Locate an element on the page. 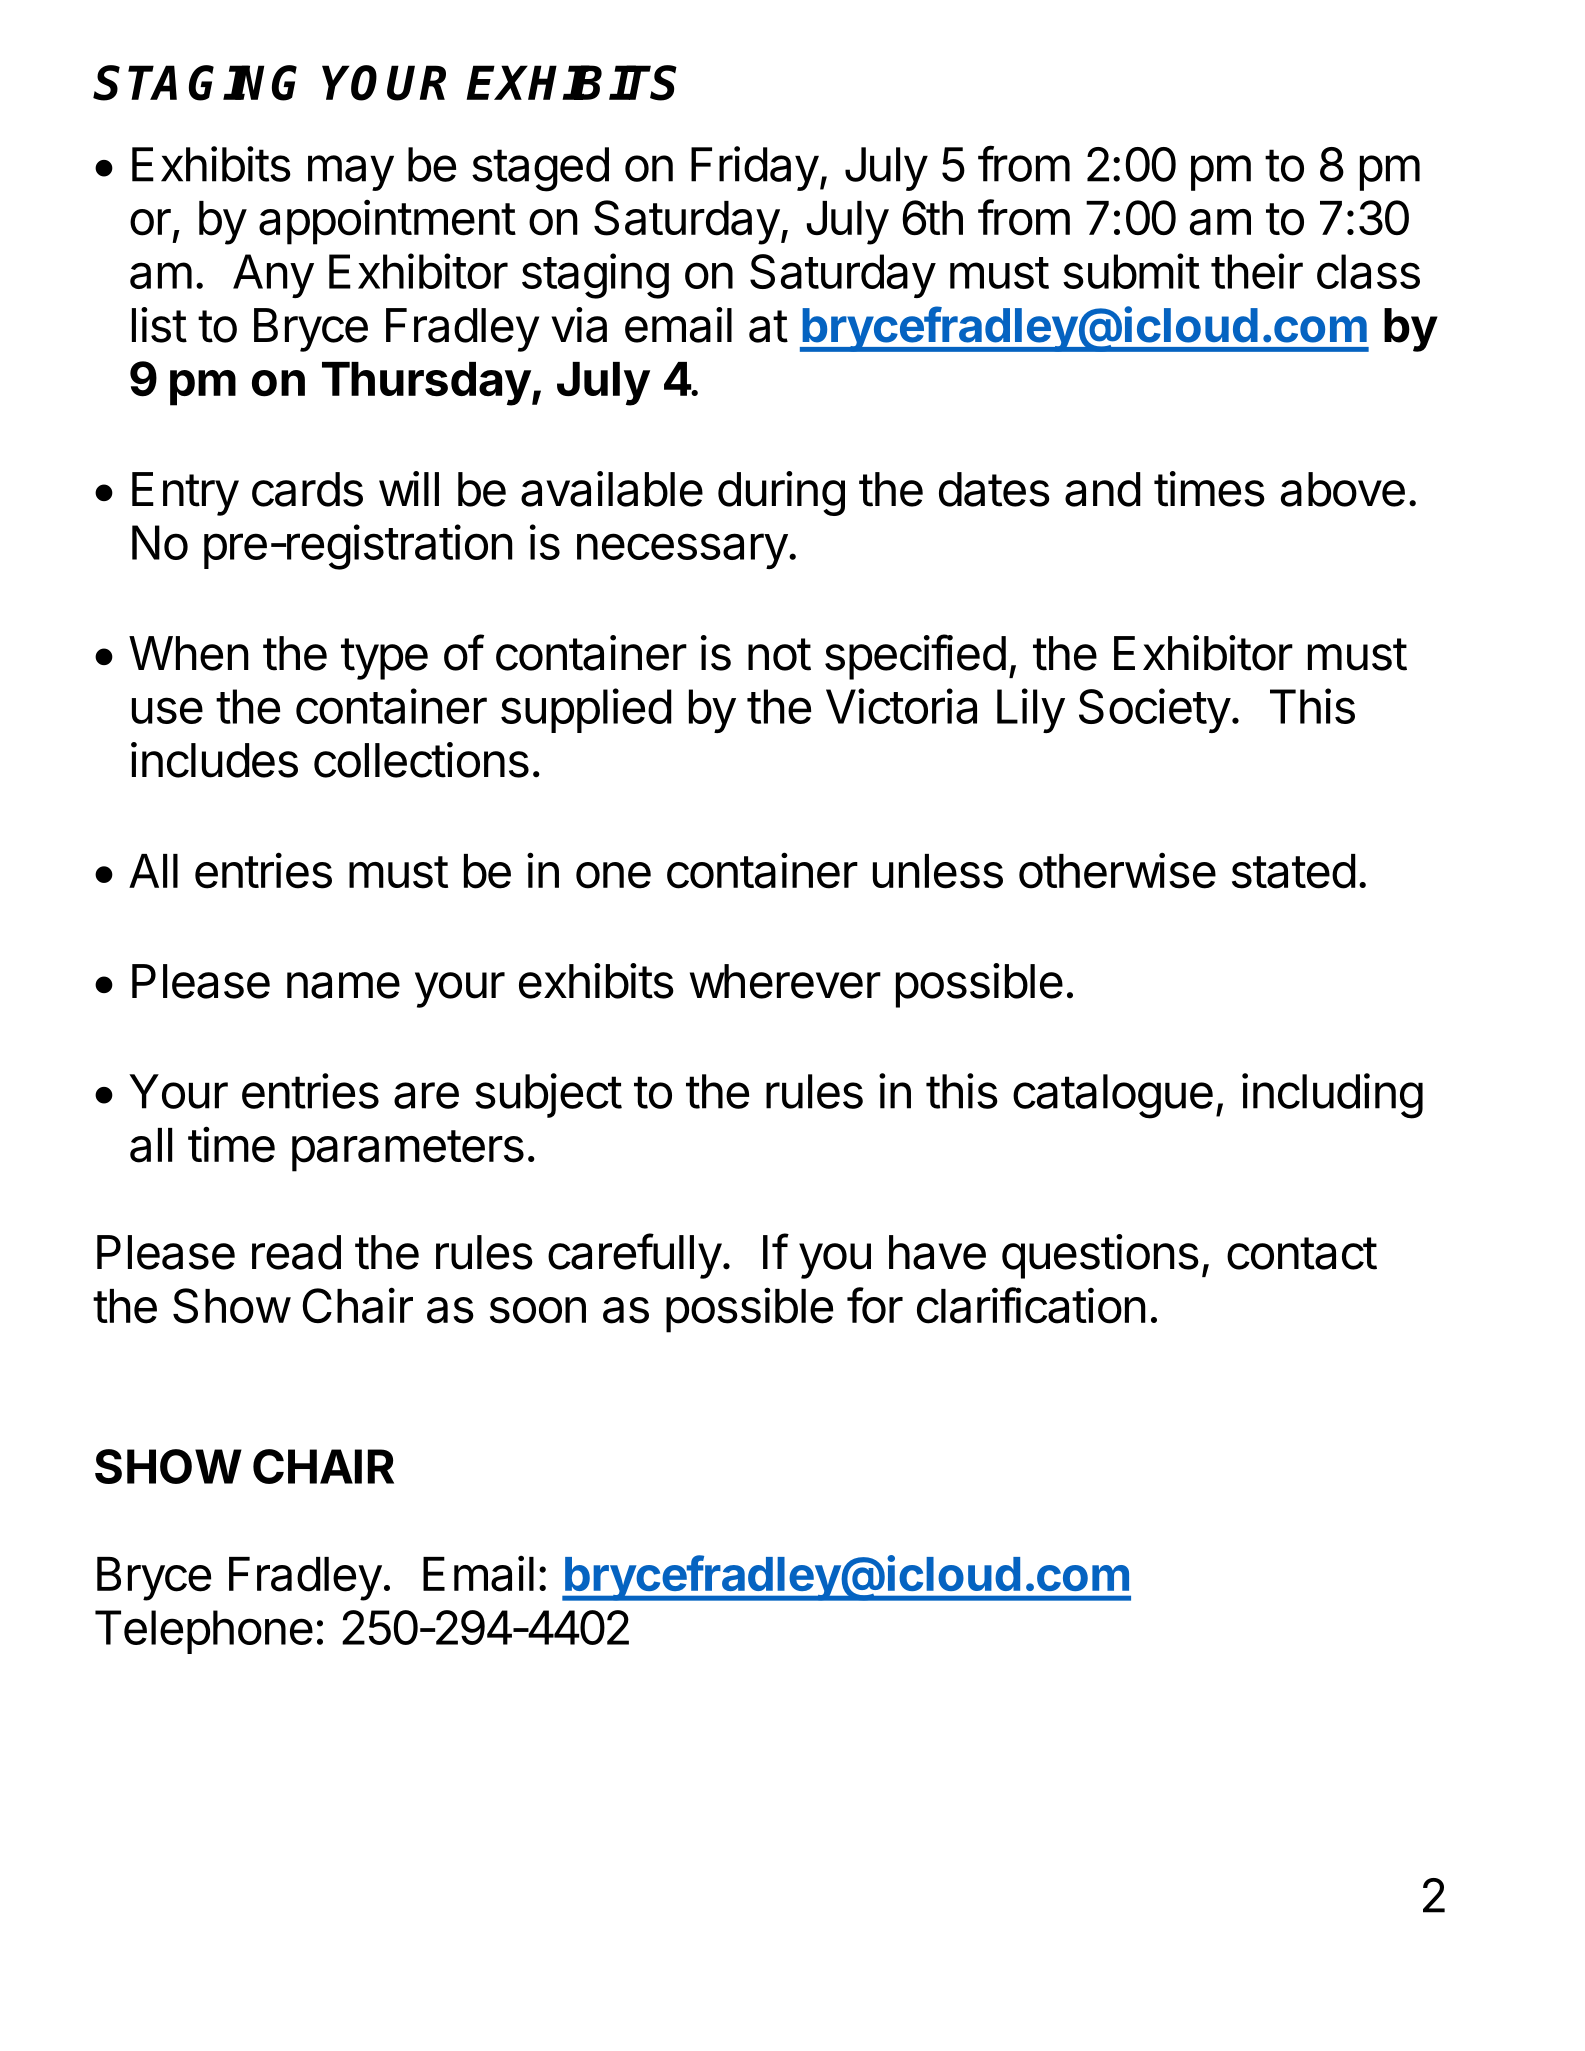  for is located at coordinates (875, 1305).
